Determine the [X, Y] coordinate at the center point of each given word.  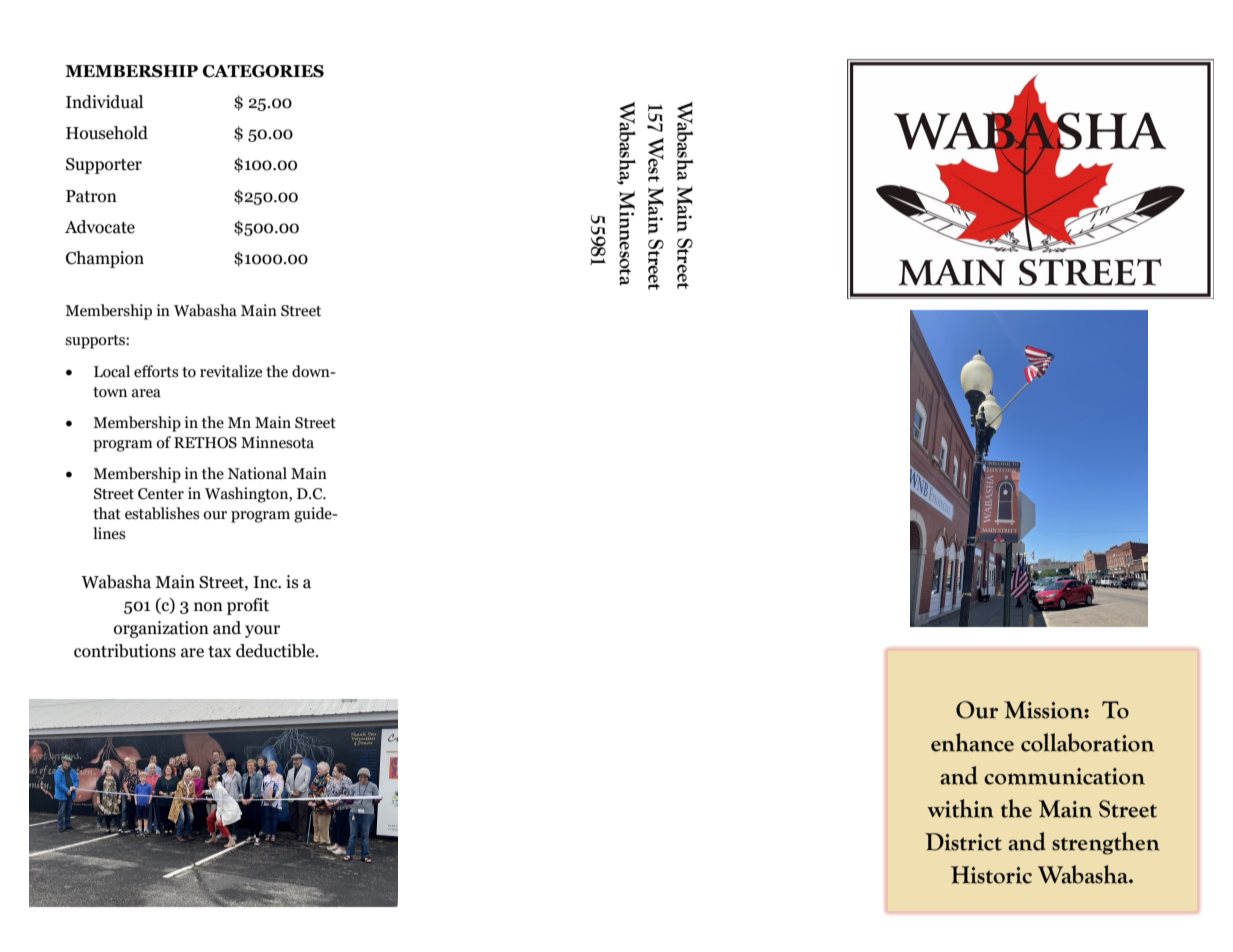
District [963, 842]
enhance [972, 742]
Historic [991, 875]
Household [107, 133]
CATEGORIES [263, 71]
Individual [104, 102]
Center [161, 494]
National [257, 473]
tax [220, 652]
